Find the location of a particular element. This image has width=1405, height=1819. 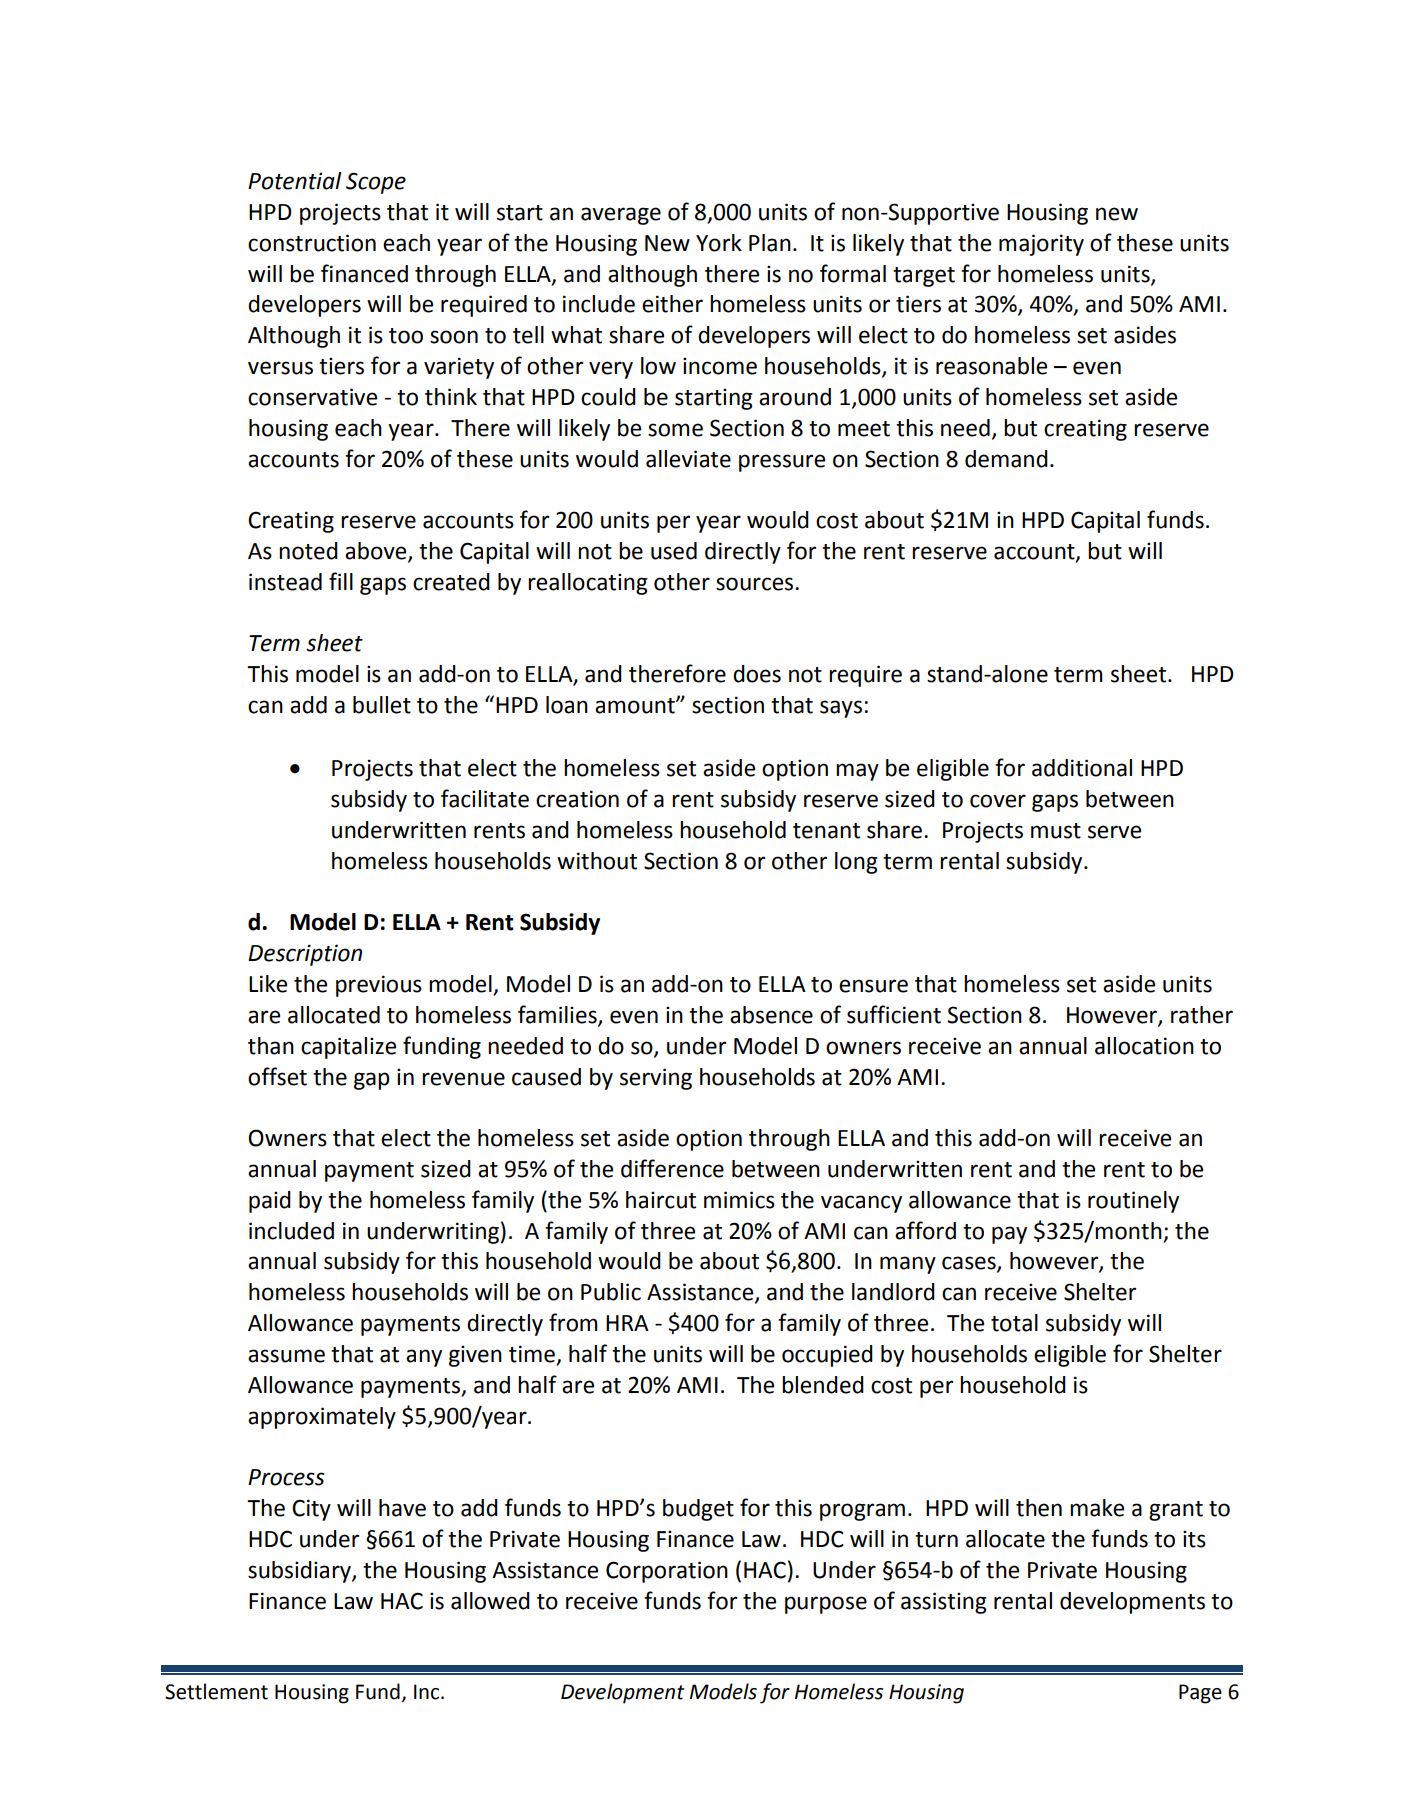

subsidiary is located at coordinates (300, 1572).
